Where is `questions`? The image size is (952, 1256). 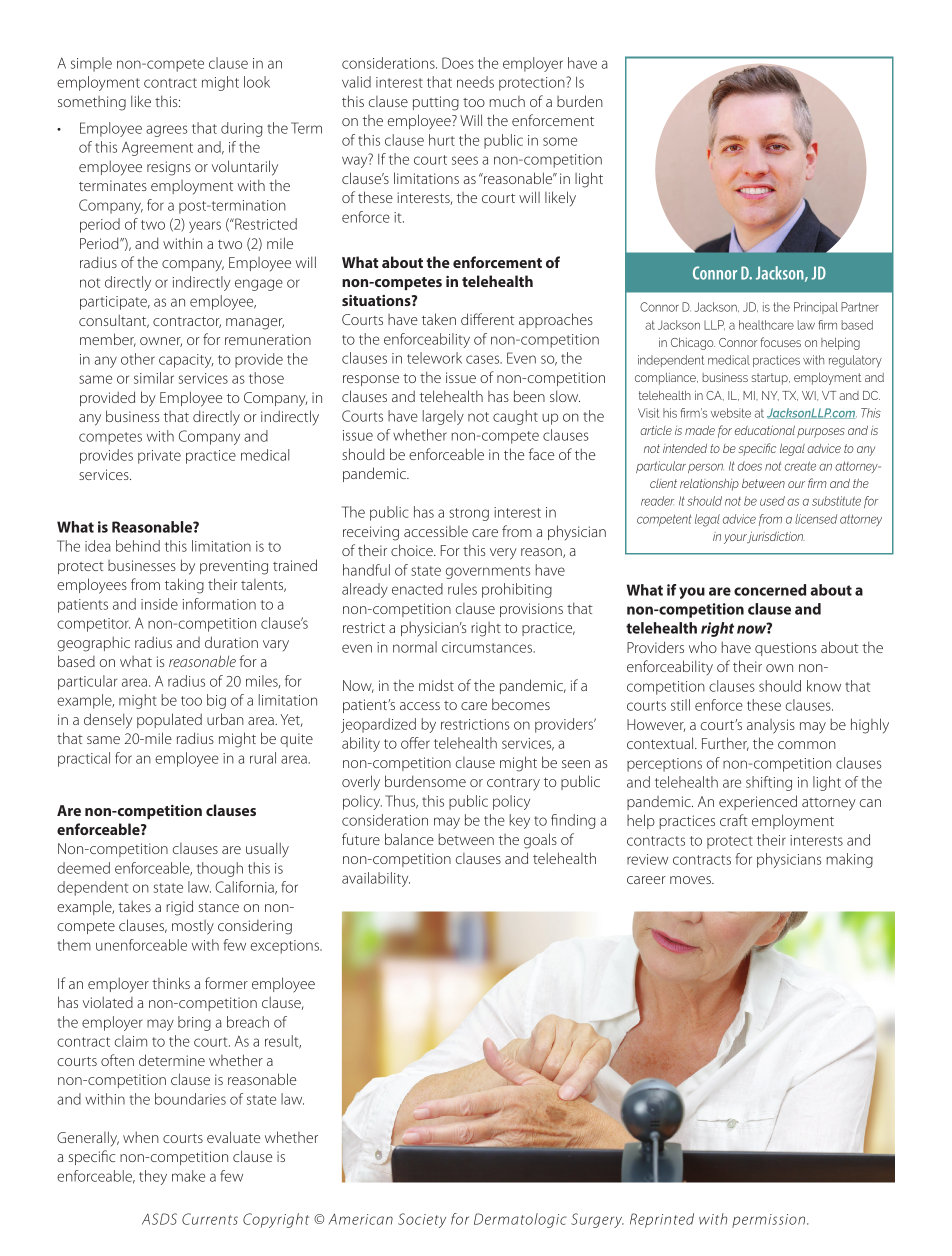 questions is located at coordinates (786, 649).
